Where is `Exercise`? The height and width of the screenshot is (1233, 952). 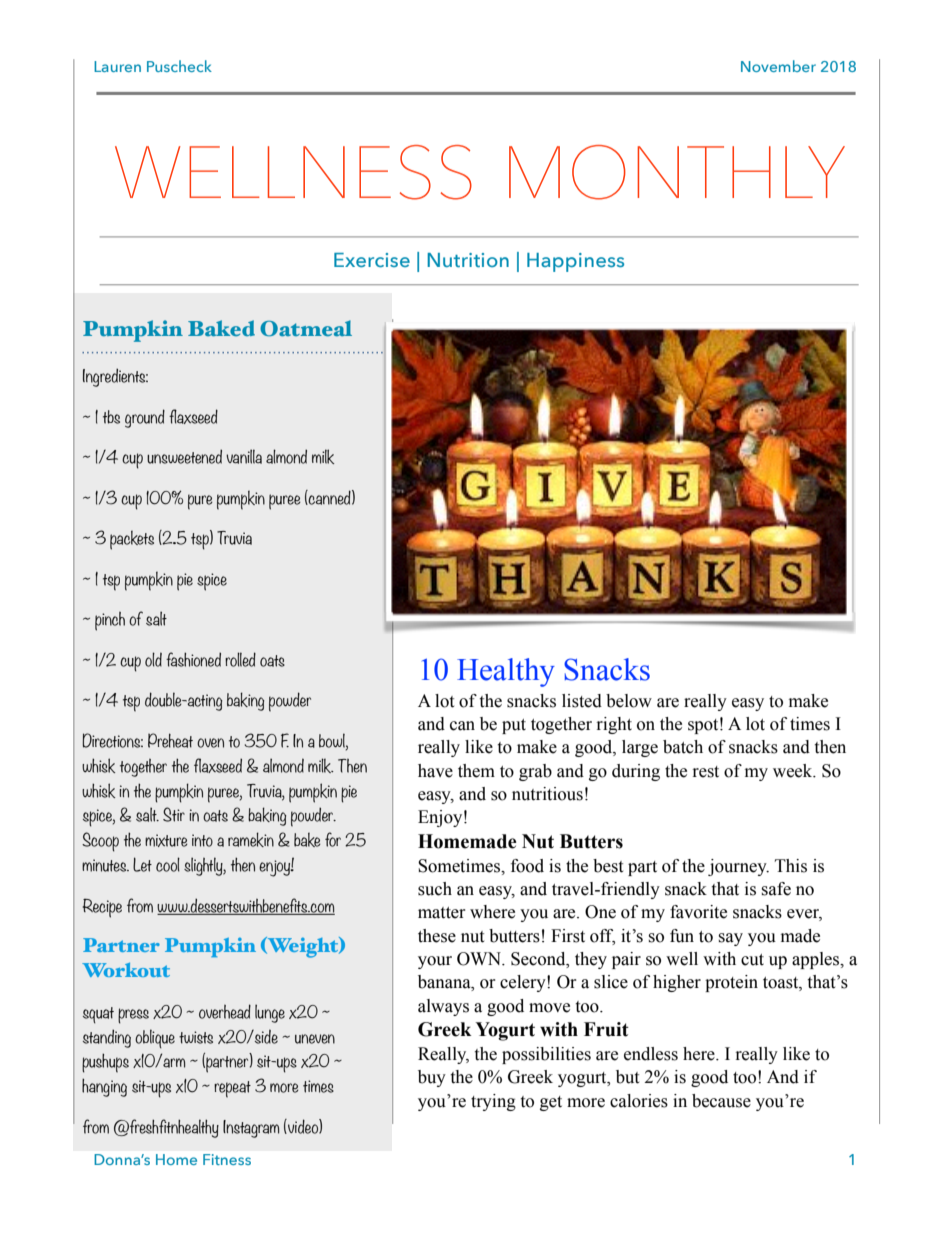 Exercise is located at coordinates (372, 260).
